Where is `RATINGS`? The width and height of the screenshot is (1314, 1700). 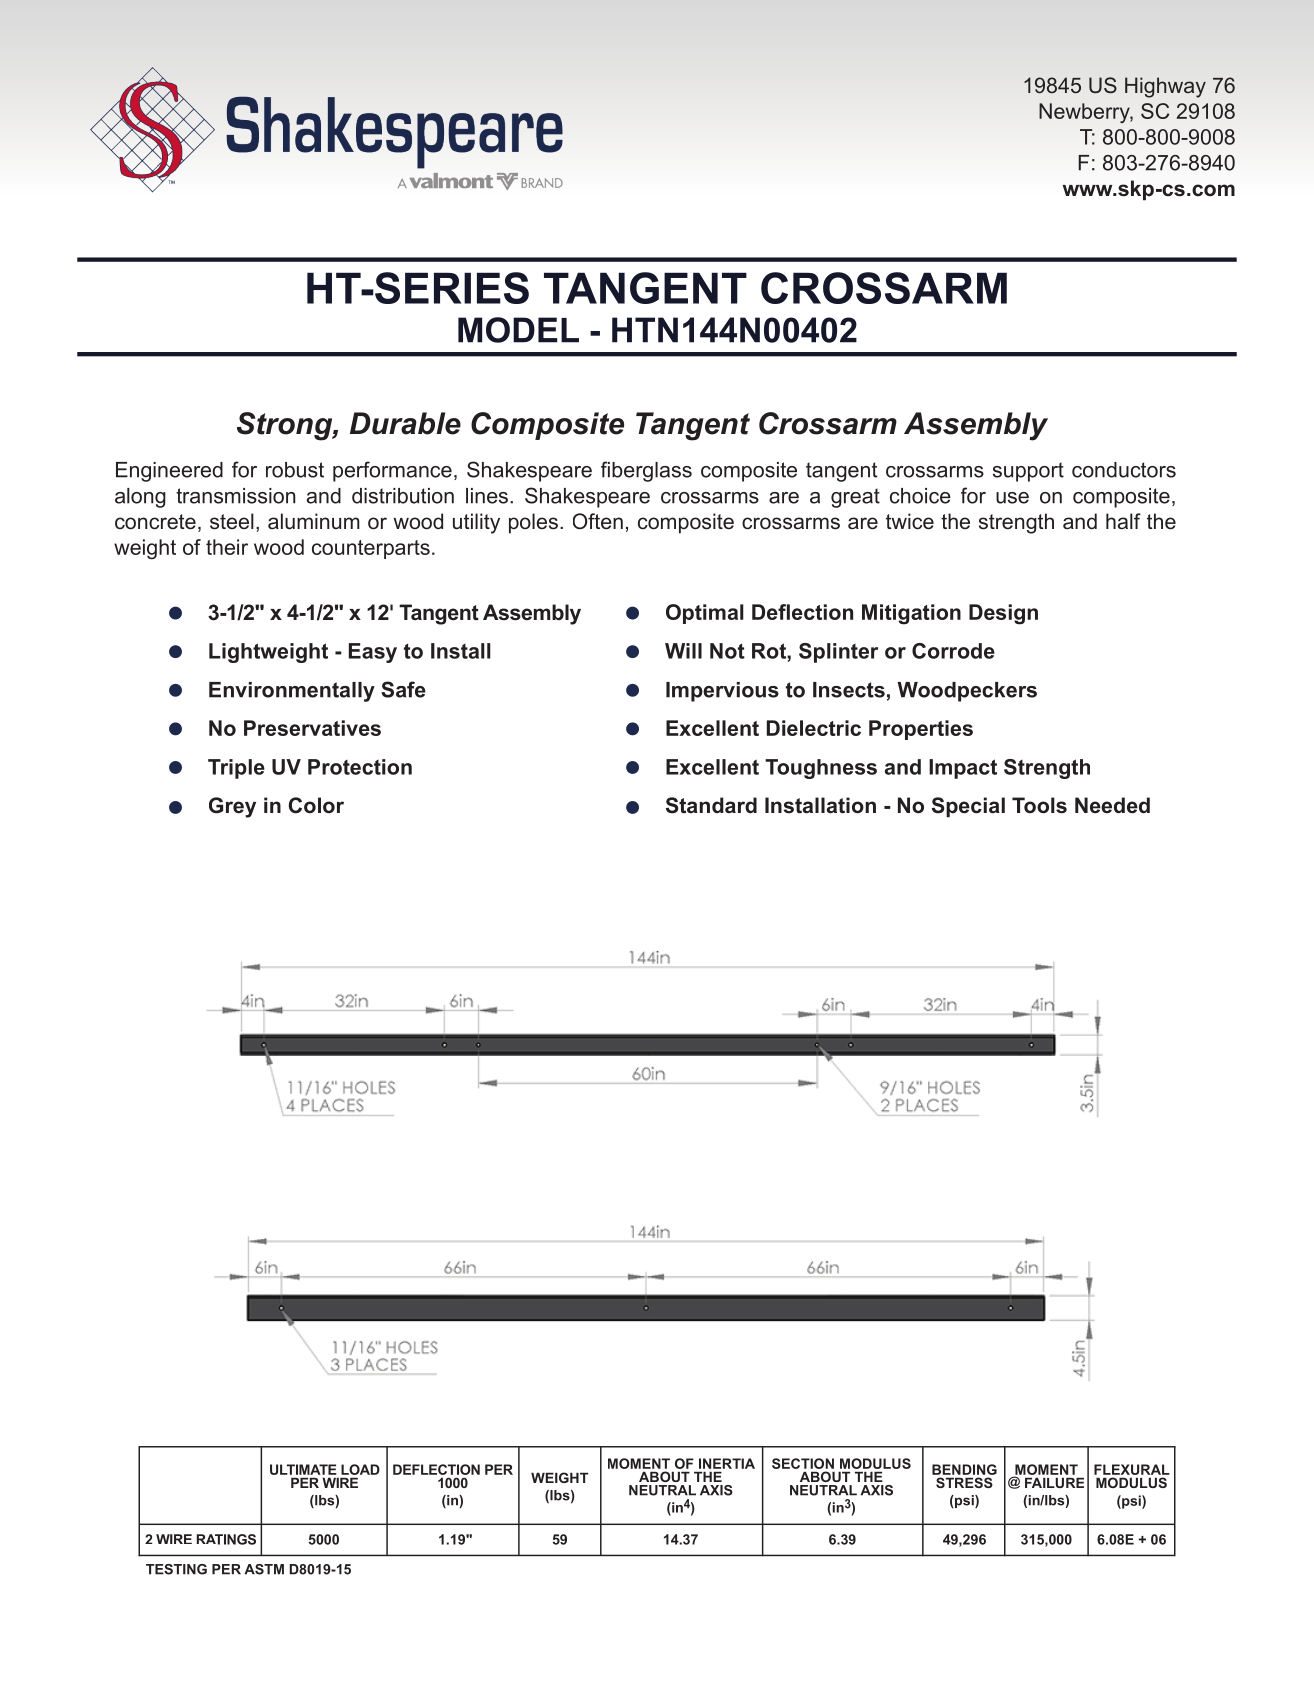
RATINGS is located at coordinates (226, 1539).
